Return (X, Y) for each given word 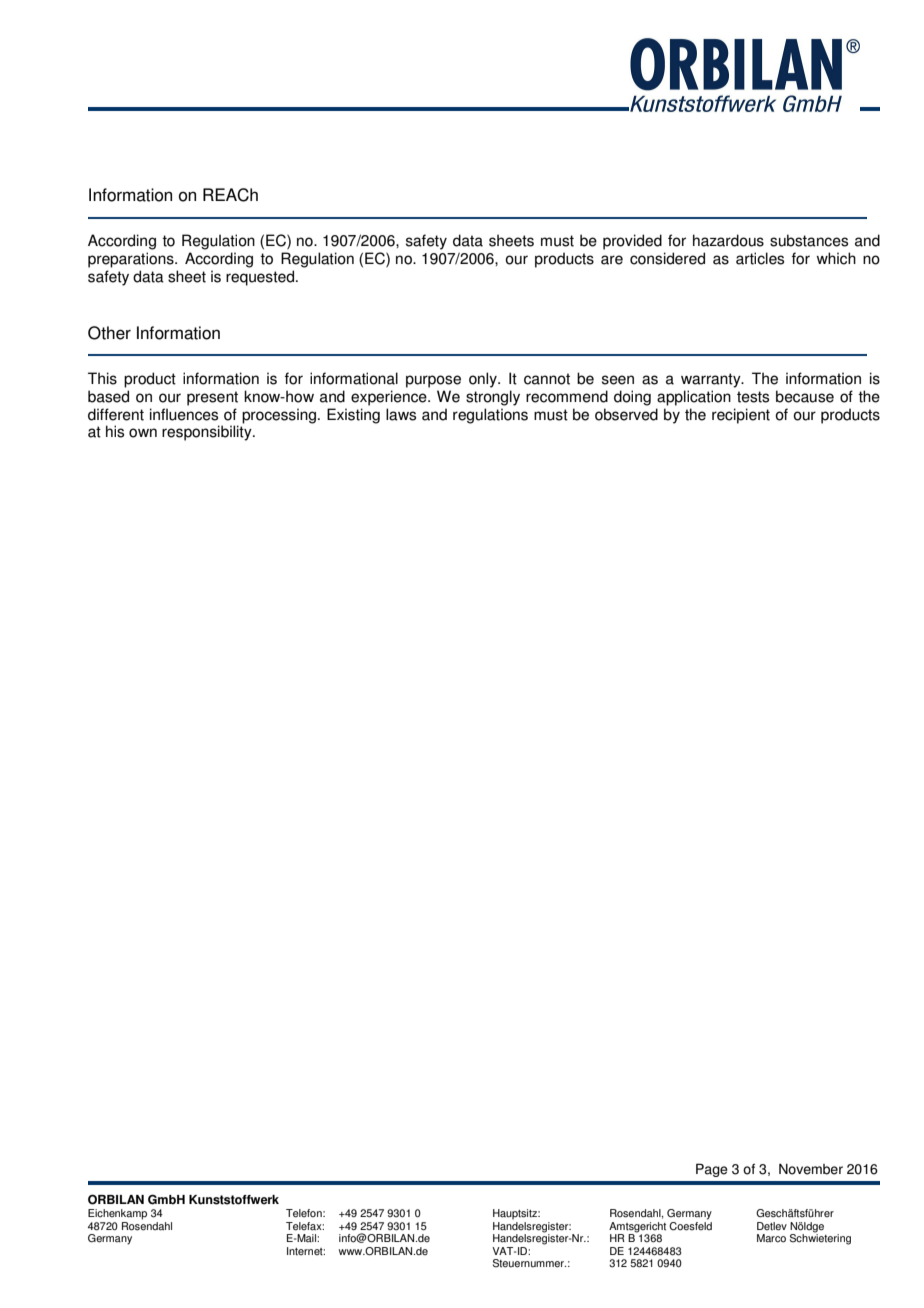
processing (279, 416)
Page (712, 1170)
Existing (353, 416)
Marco (771, 1238)
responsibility (208, 433)
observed (626, 414)
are (612, 260)
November (811, 1169)
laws (401, 414)
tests (753, 397)
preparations (132, 260)
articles (760, 258)
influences (184, 414)
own (143, 433)
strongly (493, 398)
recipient (741, 416)
